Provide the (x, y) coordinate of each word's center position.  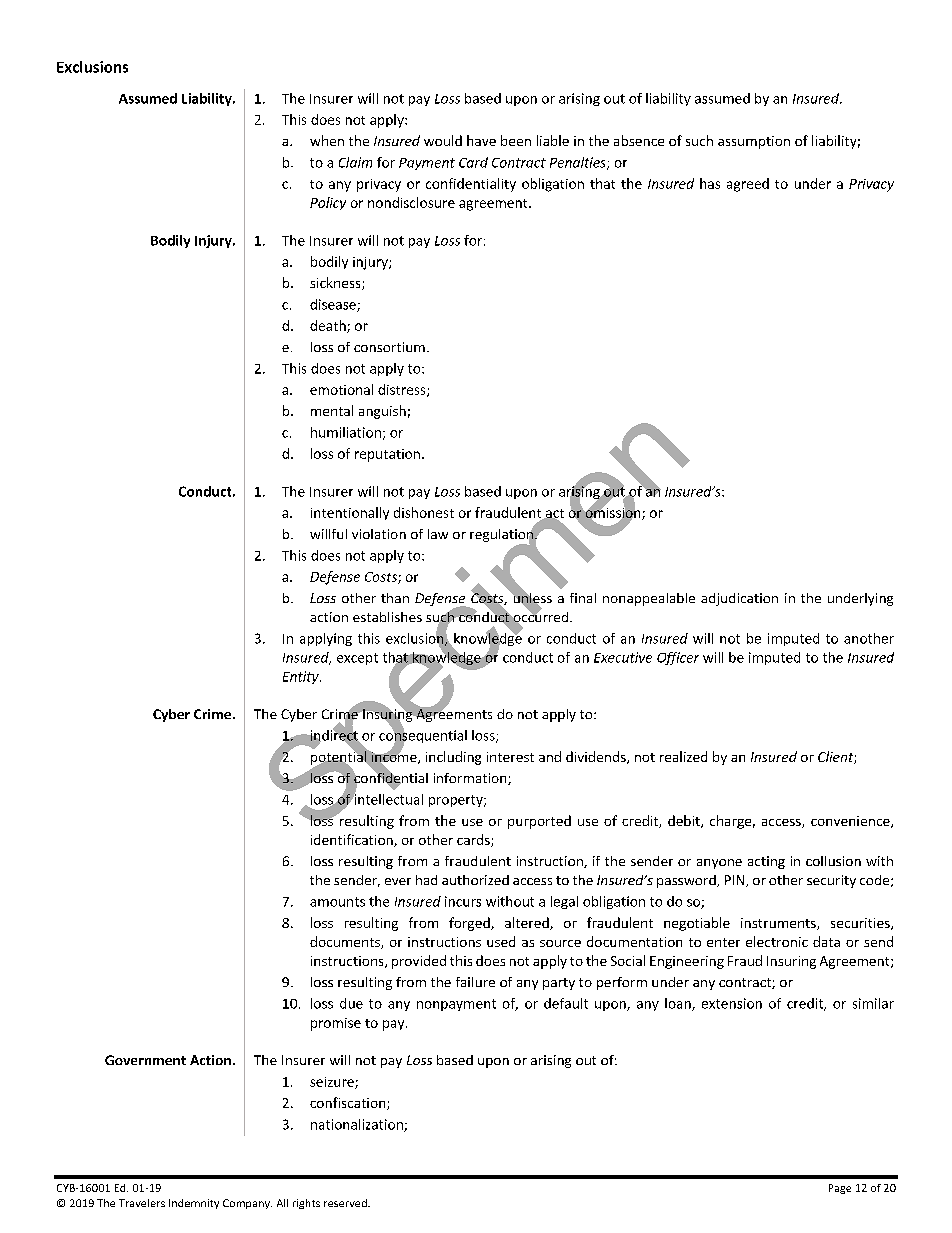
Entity (302, 677)
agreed (748, 185)
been (516, 140)
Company (247, 1204)
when (327, 140)
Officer (678, 658)
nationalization (358, 1125)
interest (510, 757)
